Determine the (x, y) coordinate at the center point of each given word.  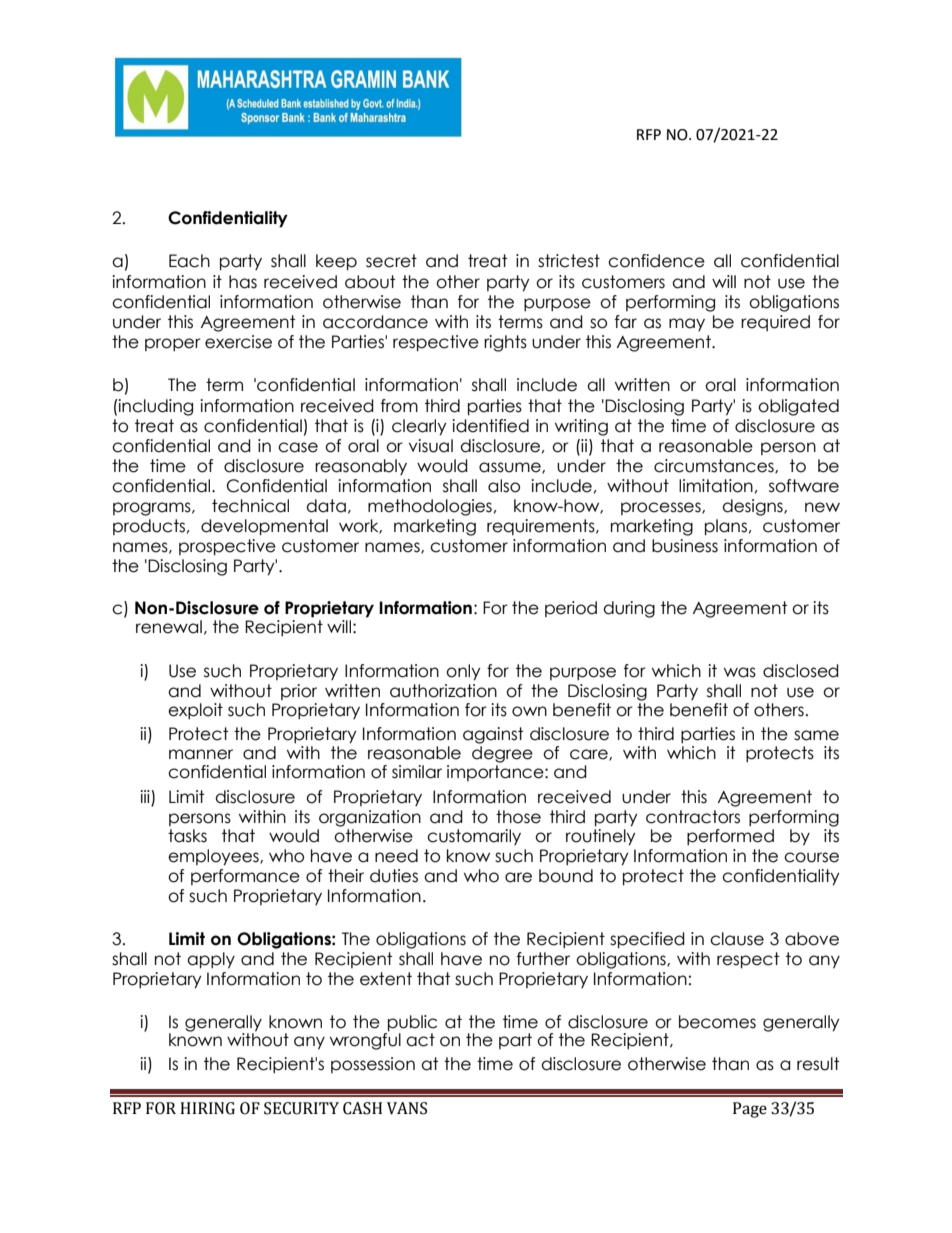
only (463, 672)
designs (753, 507)
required (775, 323)
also (504, 486)
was (740, 672)
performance (245, 877)
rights (505, 343)
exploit (195, 711)
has (243, 282)
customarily (474, 837)
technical (250, 506)
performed (730, 837)
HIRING (207, 1108)
